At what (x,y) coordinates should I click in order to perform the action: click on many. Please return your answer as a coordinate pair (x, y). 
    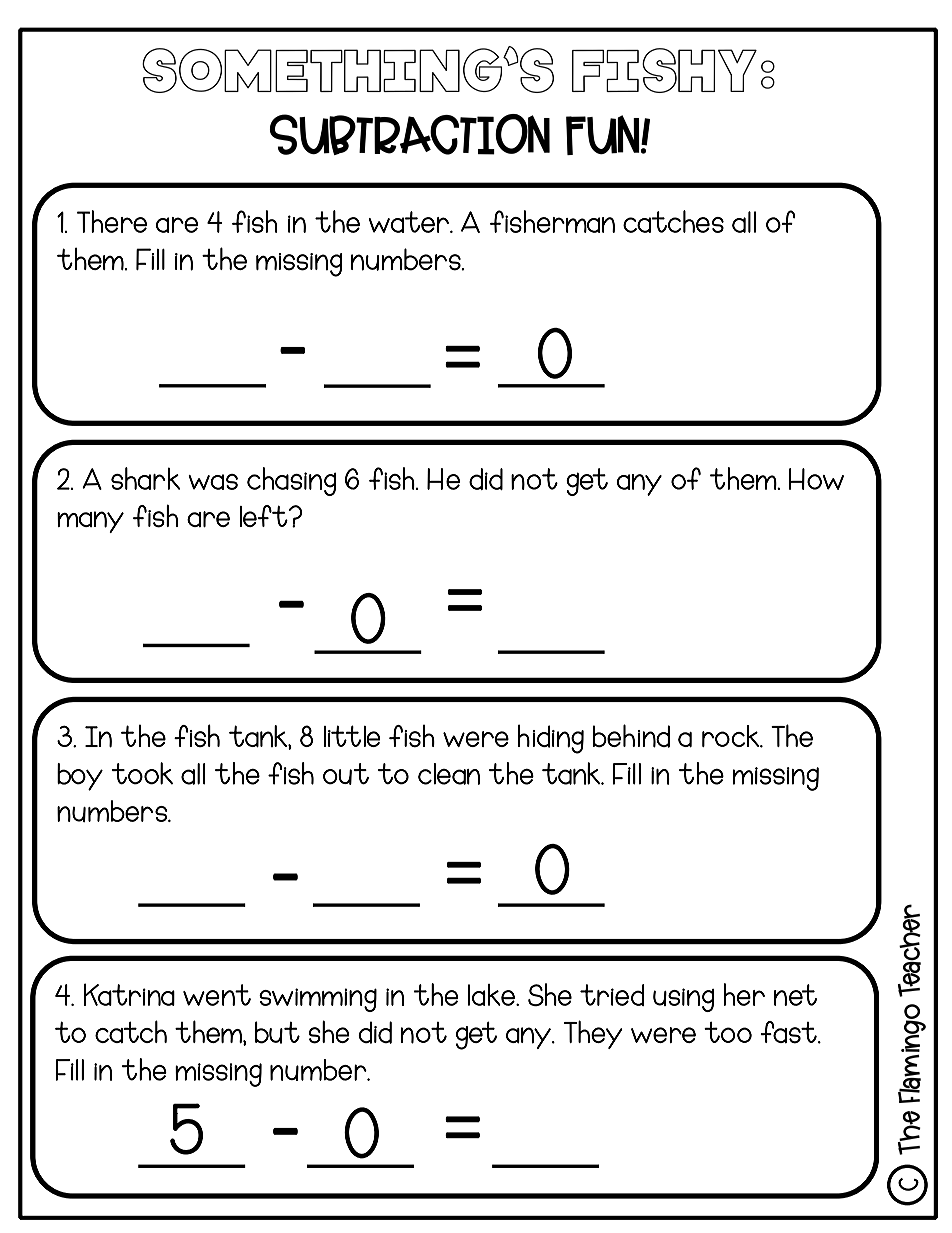
    Looking at the image, I should click on (90, 522).
